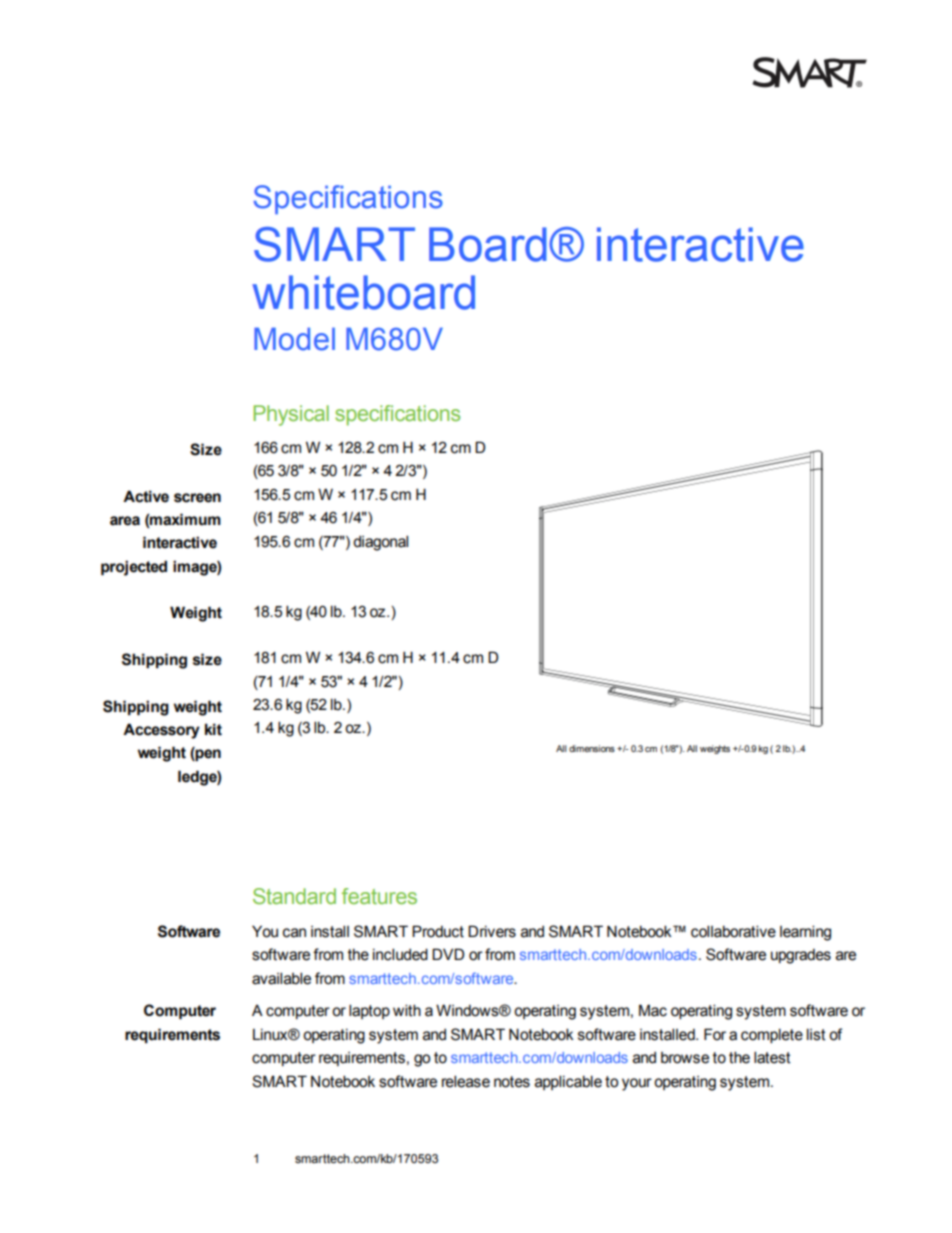 Image resolution: width=952 pixels, height=1233 pixels. Describe the element at coordinates (134, 568) in the page. I see `projected` at that location.
